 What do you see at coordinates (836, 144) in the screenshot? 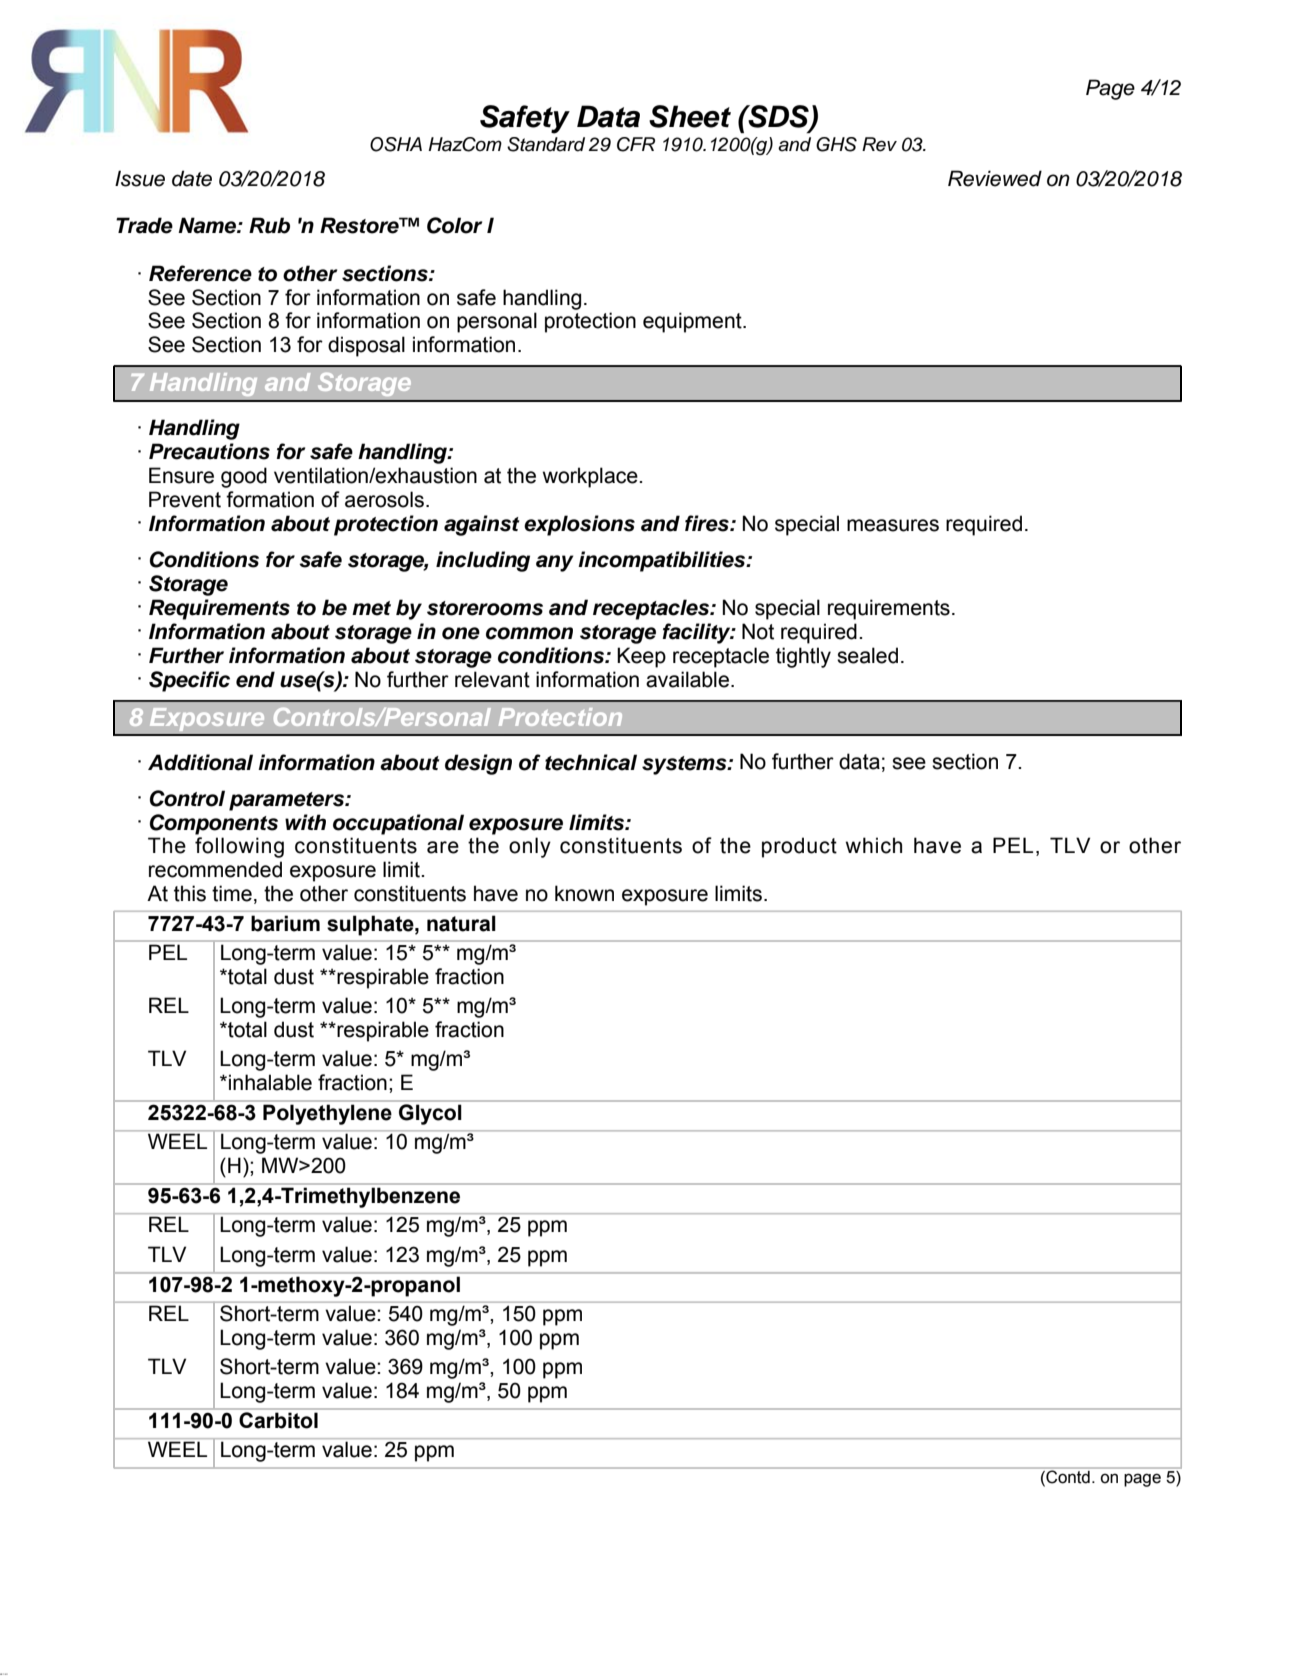
I see `GHS` at bounding box center [836, 144].
